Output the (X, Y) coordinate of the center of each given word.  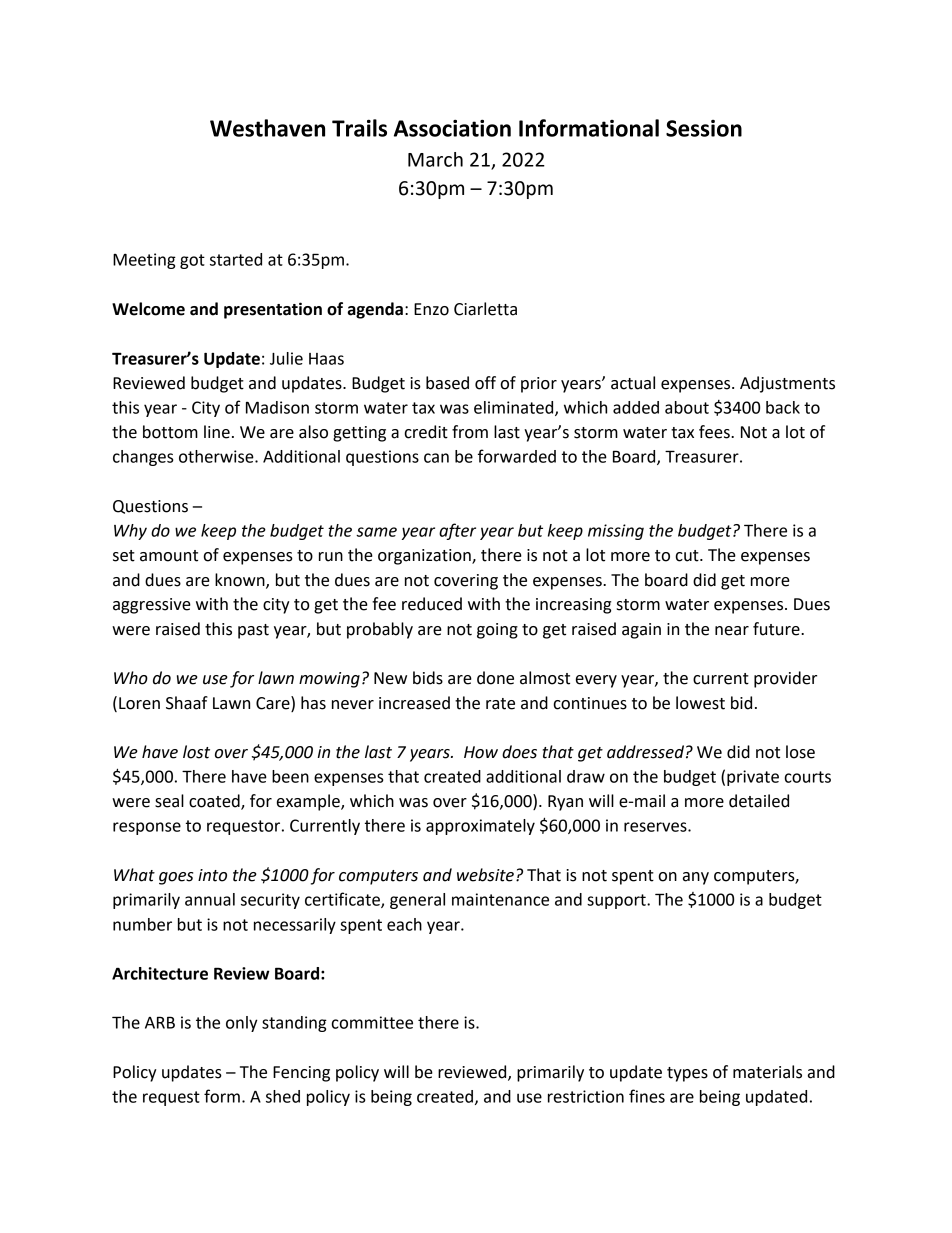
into (212, 875)
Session (704, 128)
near (732, 631)
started (236, 259)
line (217, 432)
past (253, 631)
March (435, 159)
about (687, 407)
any (696, 878)
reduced (432, 604)
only (242, 1024)
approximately (480, 827)
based (447, 383)
